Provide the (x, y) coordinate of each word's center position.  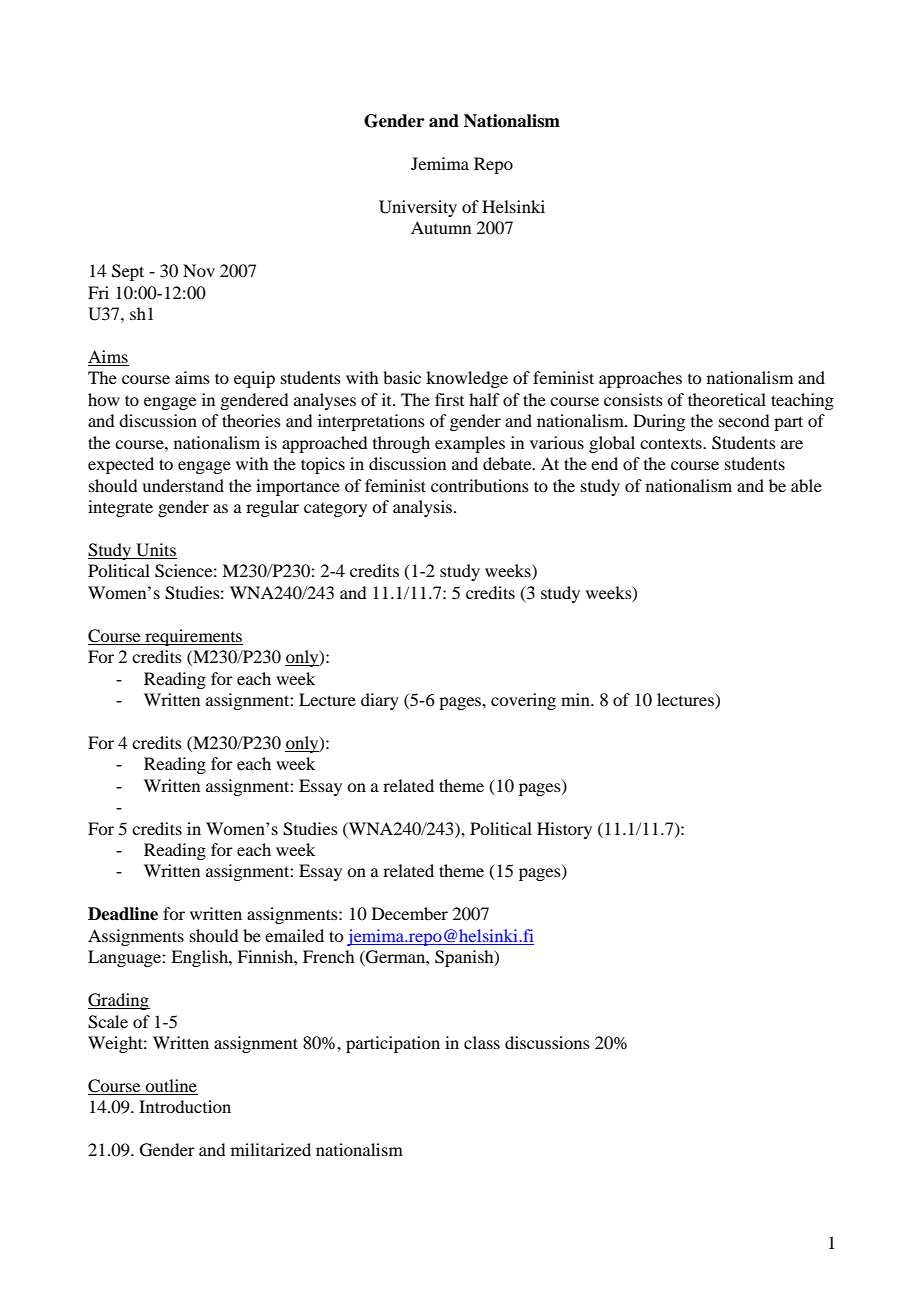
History (564, 830)
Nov (199, 270)
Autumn (441, 227)
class (482, 1042)
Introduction (185, 1106)
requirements (193, 637)
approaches (640, 379)
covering (523, 701)
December (410, 913)
